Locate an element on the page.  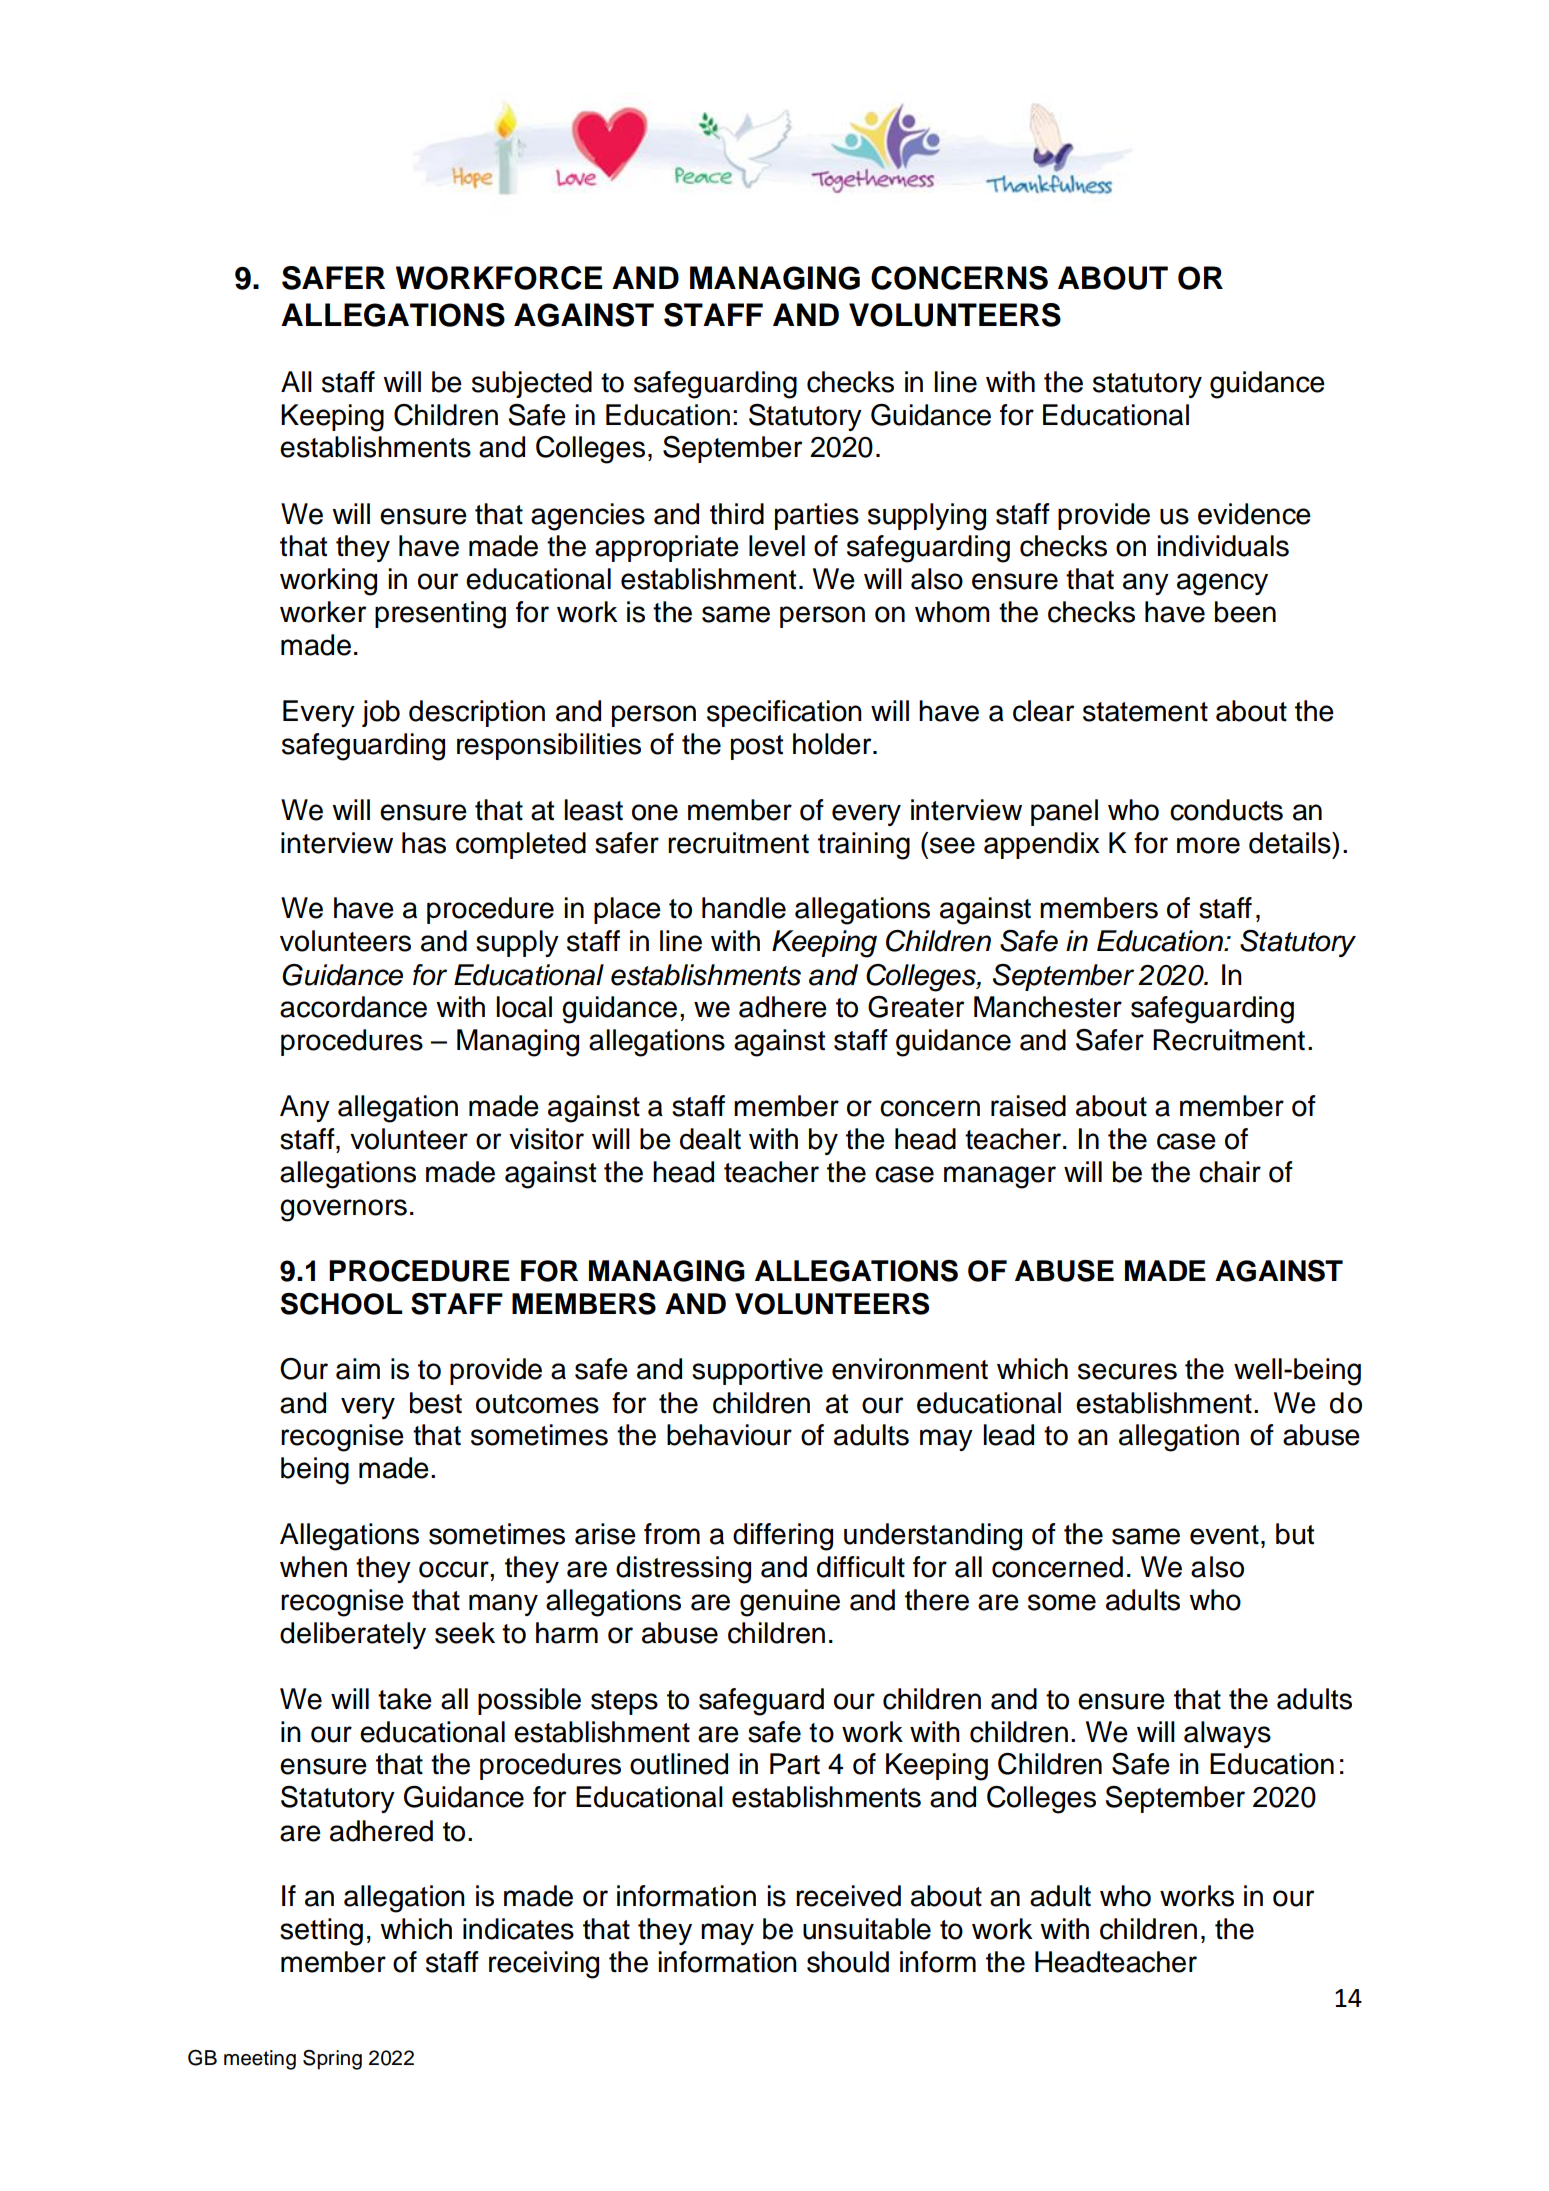
chair is located at coordinates (1230, 1172).
